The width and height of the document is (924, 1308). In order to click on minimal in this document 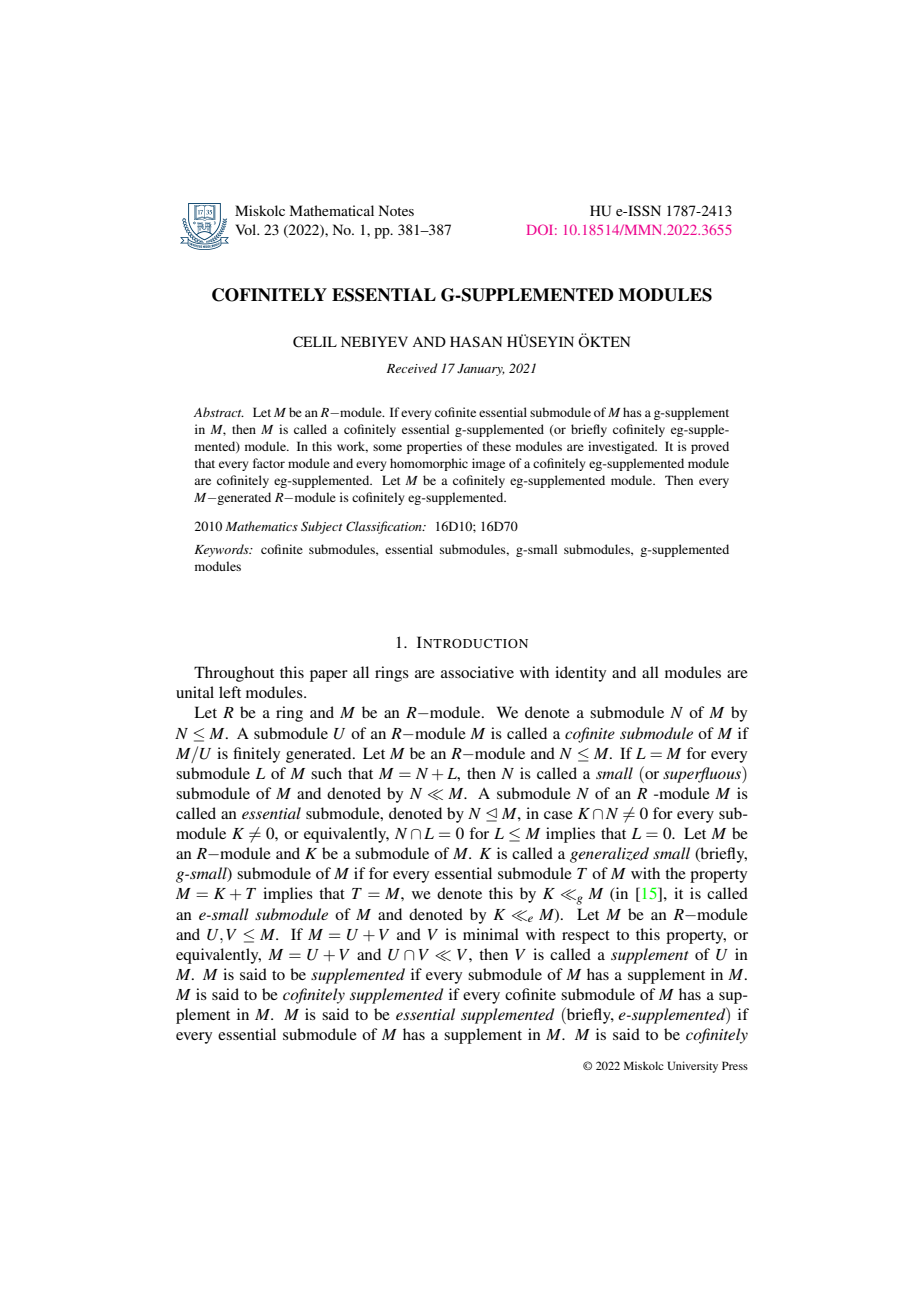, I will do `click(491, 934)`.
